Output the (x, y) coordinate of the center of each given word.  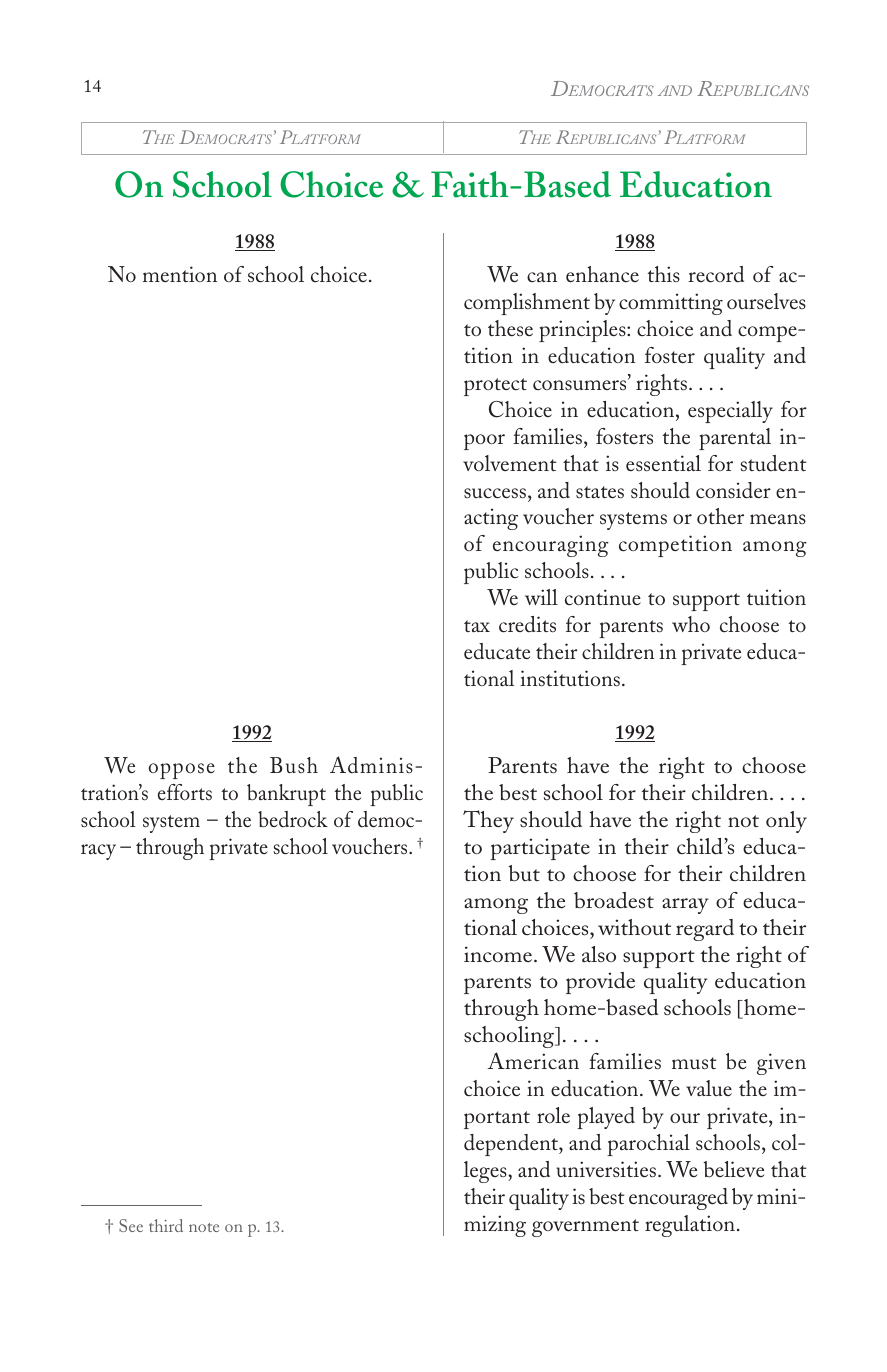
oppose (182, 771)
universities (606, 1169)
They (488, 821)
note (204, 1227)
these (510, 328)
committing (671, 304)
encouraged (678, 1199)
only (786, 822)
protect (495, 387)
